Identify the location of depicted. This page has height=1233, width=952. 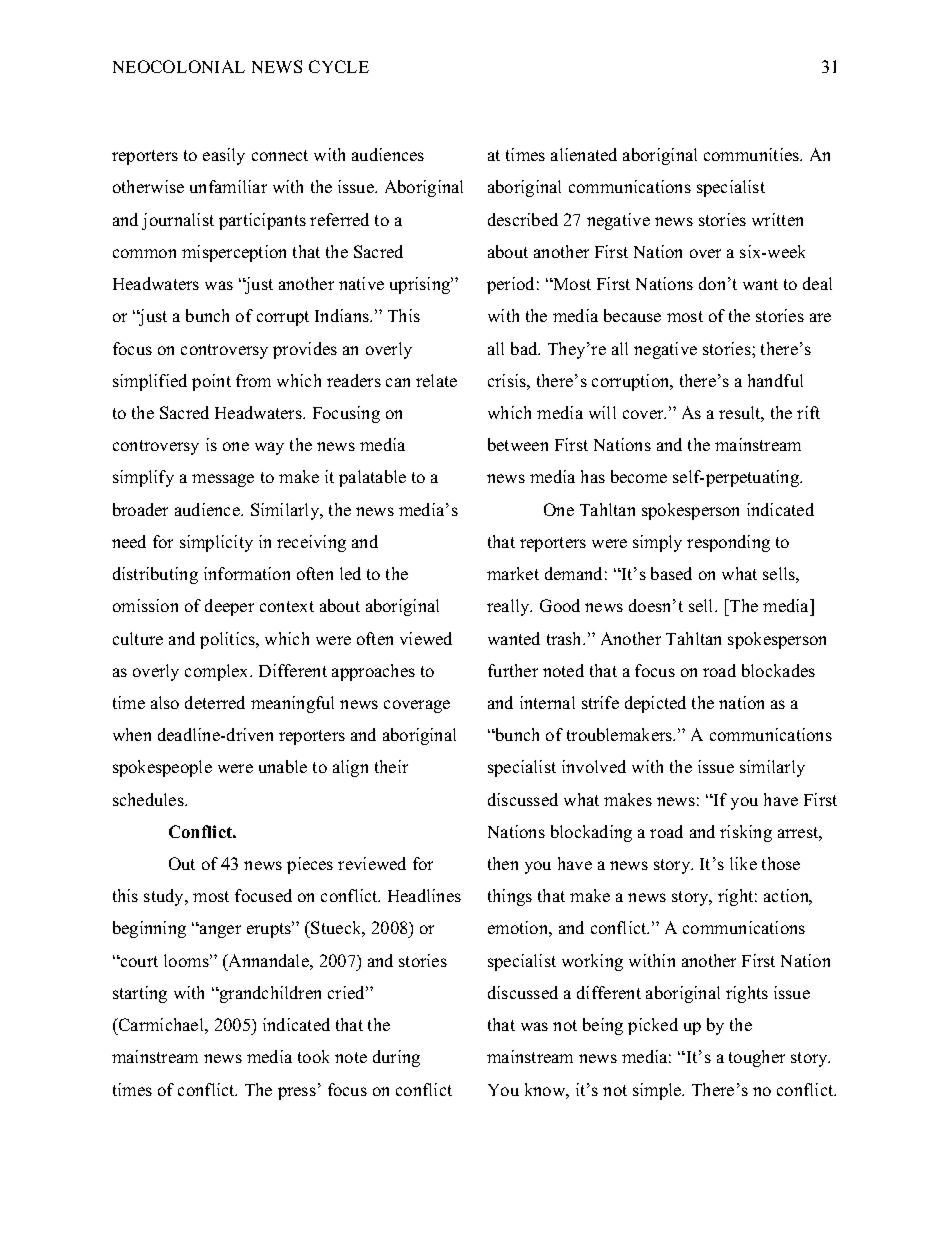
(655, 704).
